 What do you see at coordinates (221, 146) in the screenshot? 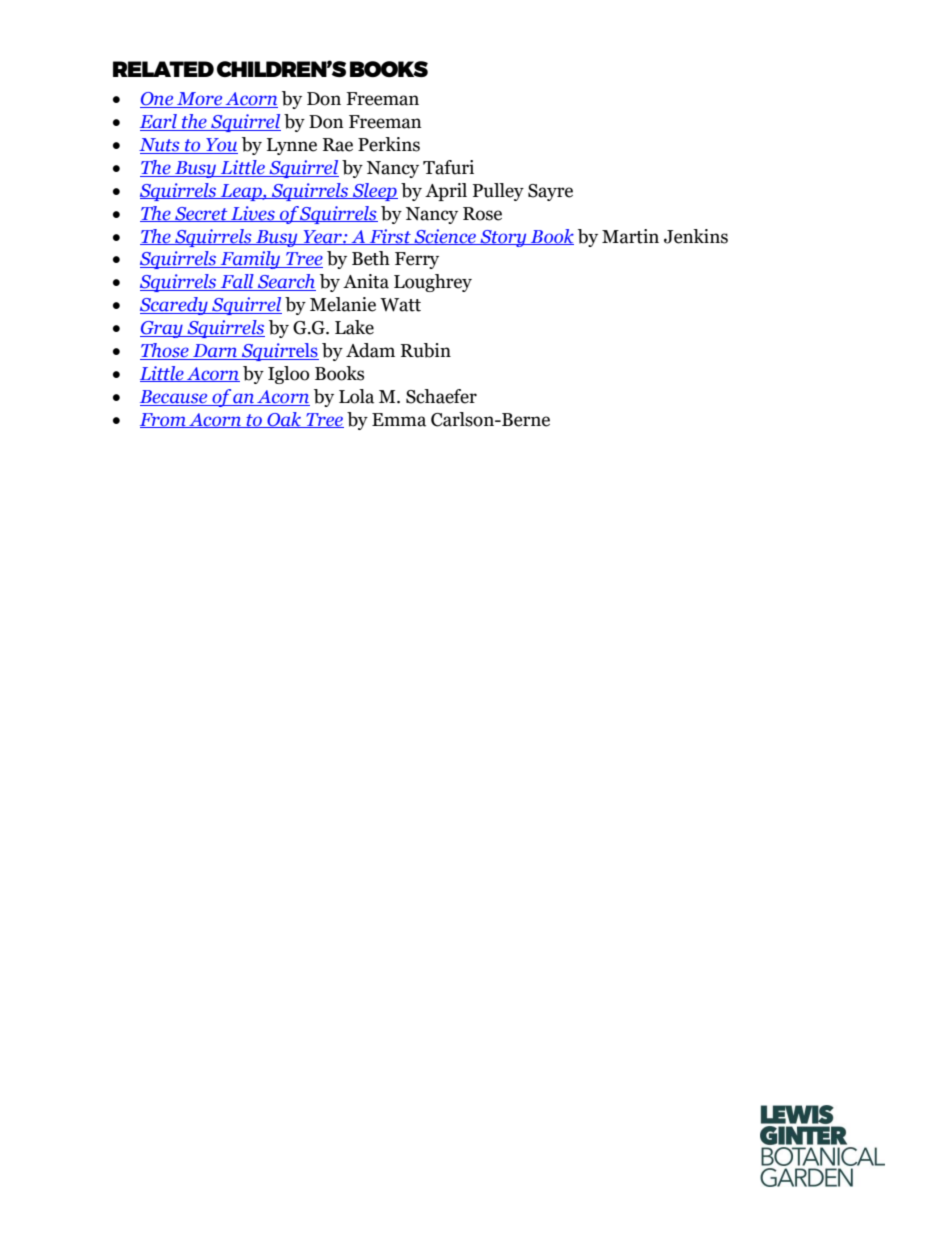
I see `You` at bounding box center [221, 146].
